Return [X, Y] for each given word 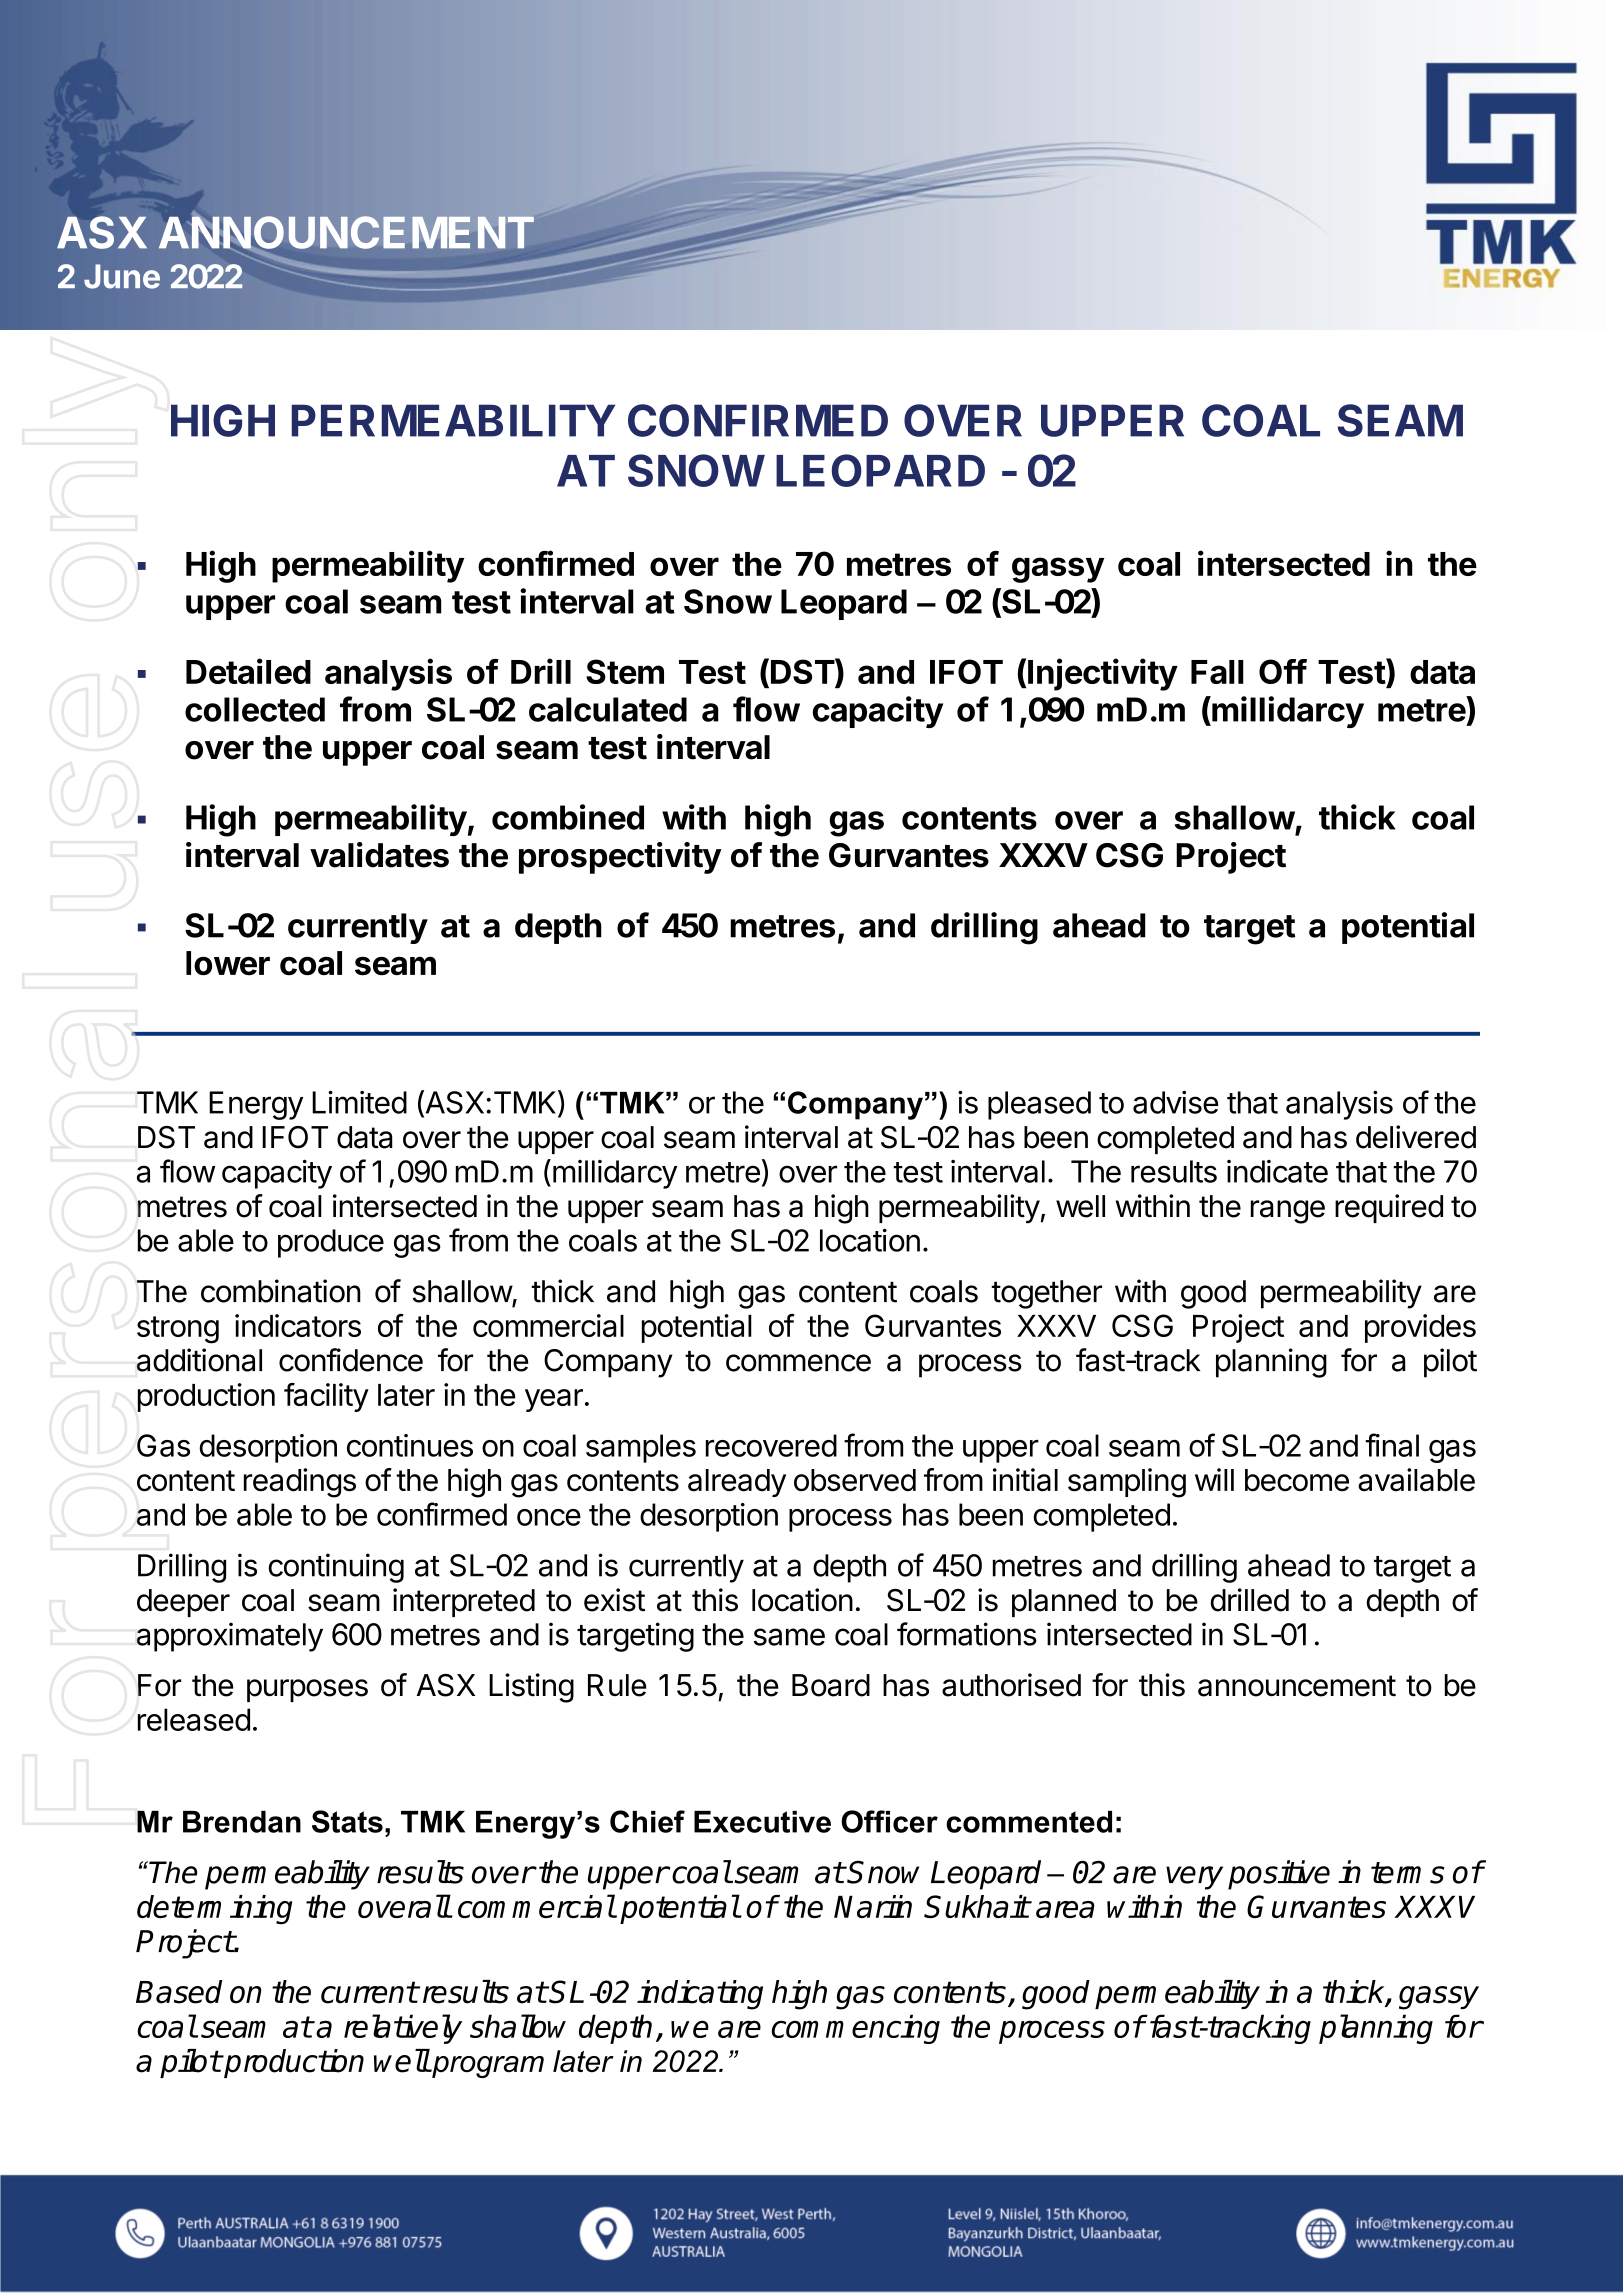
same [789, 1637]
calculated [608, 709]
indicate [1277, 1171]
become [1297, 1480]
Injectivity [1103, 674]
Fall [1217, 672]
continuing [336, 1568]
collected [255, 709]
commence [798, 1363]
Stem [625, 671]
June [122, 276]
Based [179, 1992]
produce [331, 1243]
